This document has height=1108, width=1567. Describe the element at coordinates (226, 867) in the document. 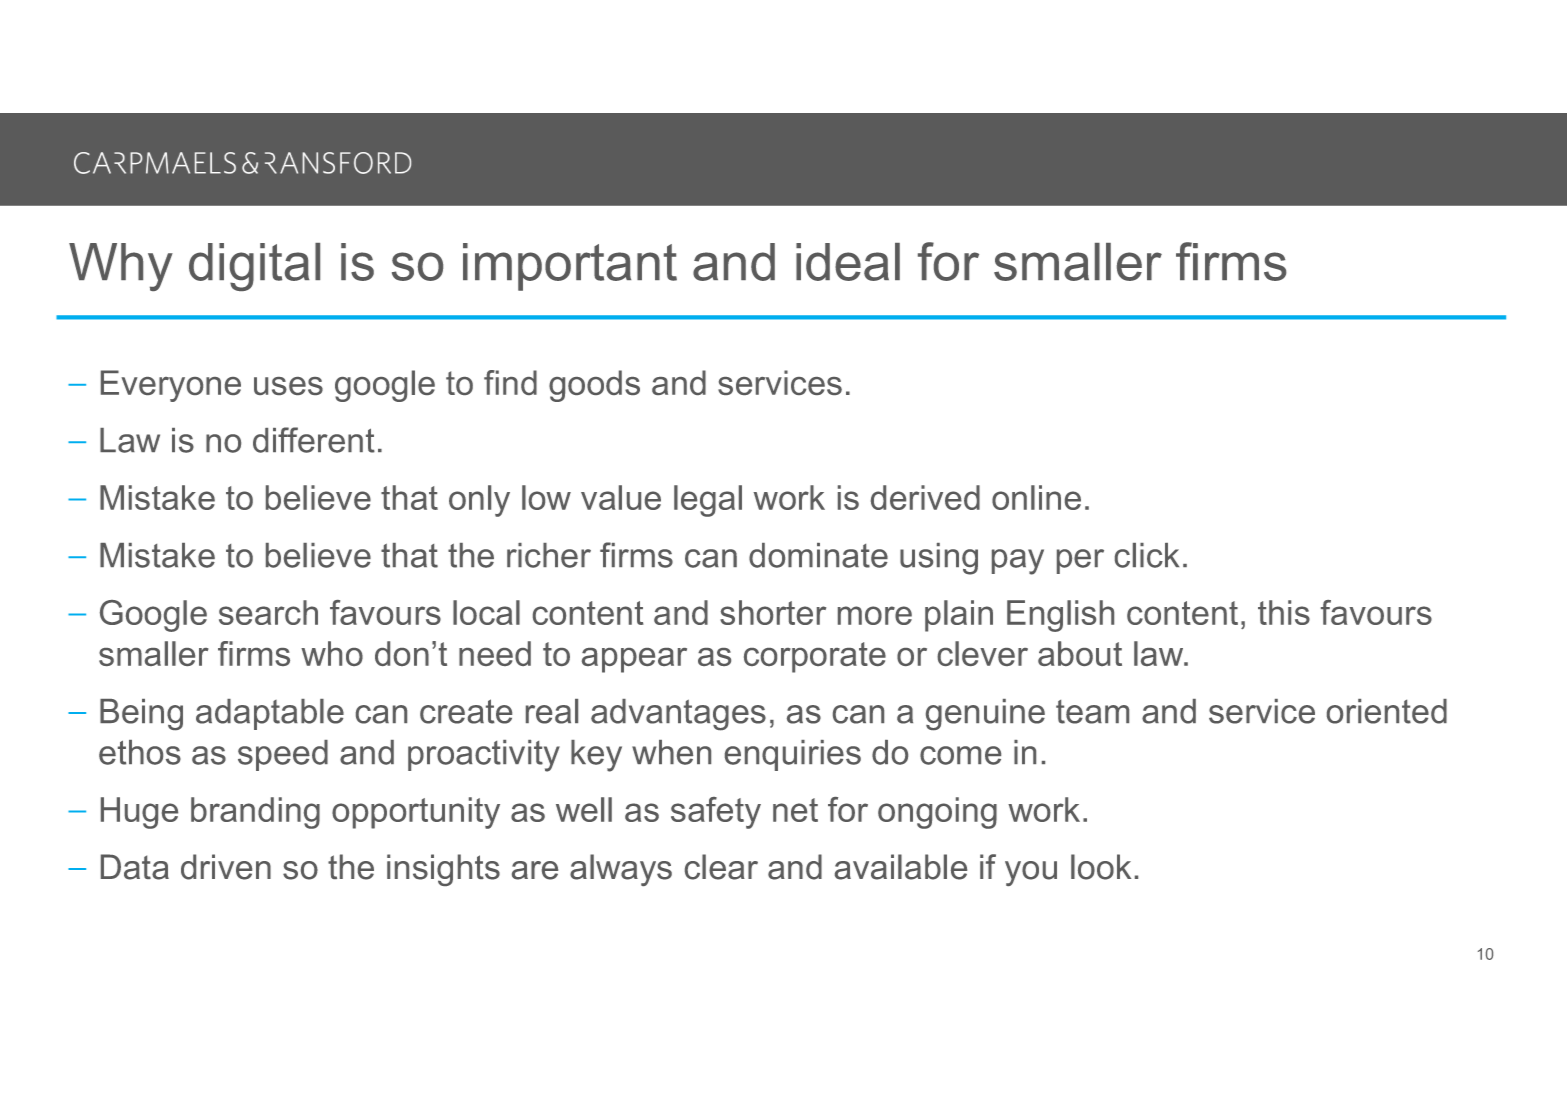

I see `driven` at that location.
